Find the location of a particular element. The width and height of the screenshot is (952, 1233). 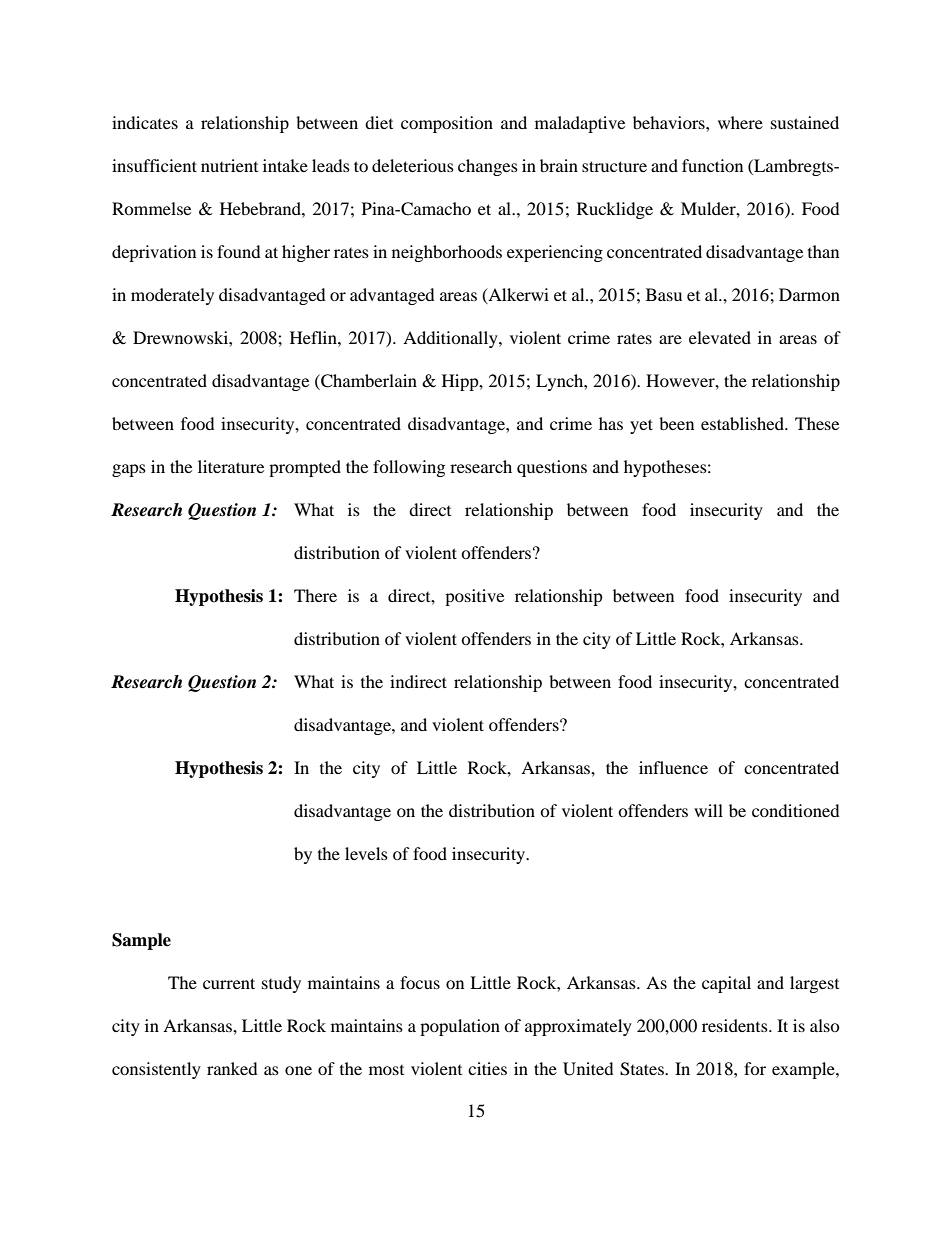

established is located at coordinates (743, 423).
